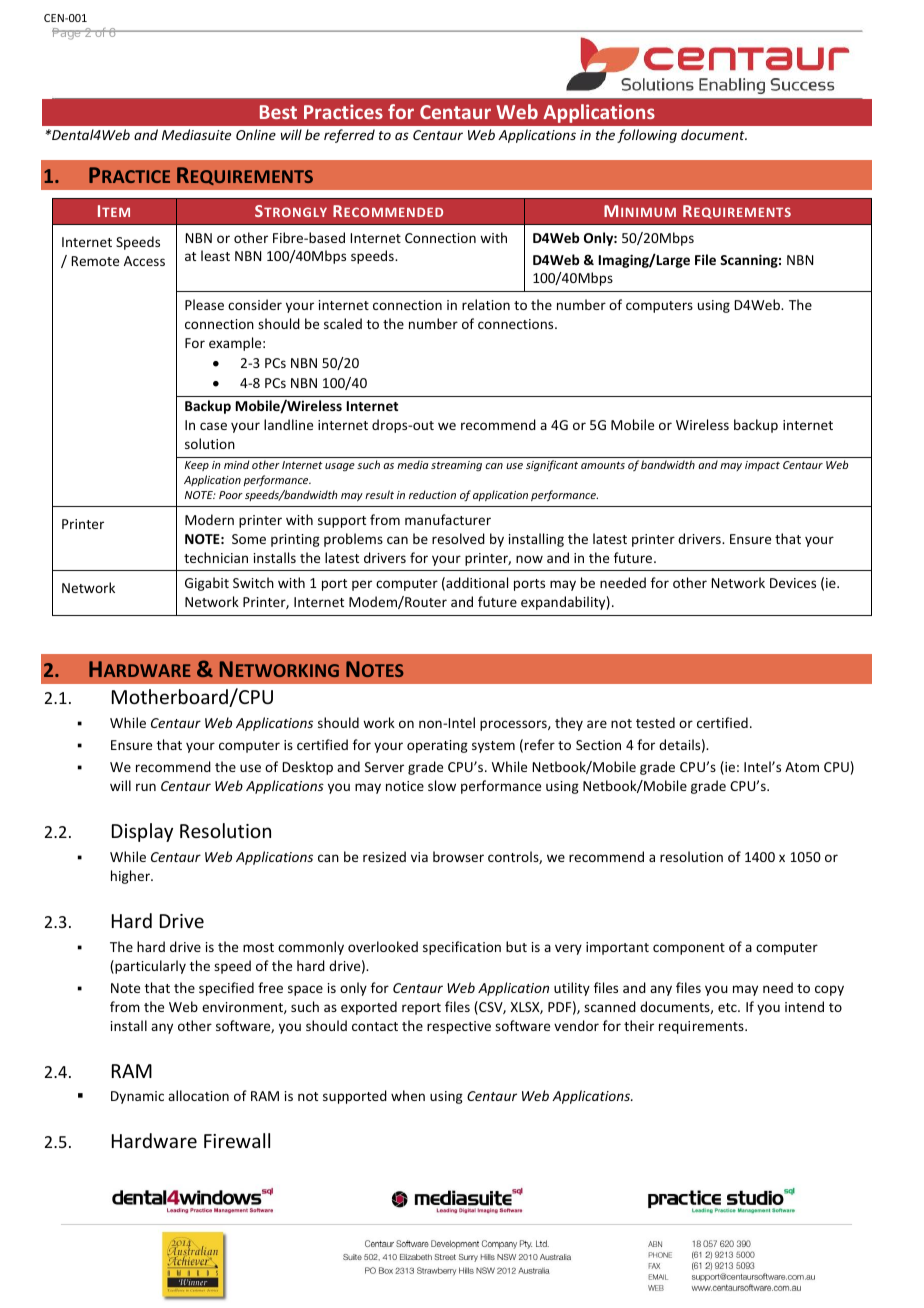 The height and width of the screenshot is (1308, 924). What do you see at coordinates (207, 584) in the screenshot?
I see `Gigabit` at bounding box center [207, 584].
